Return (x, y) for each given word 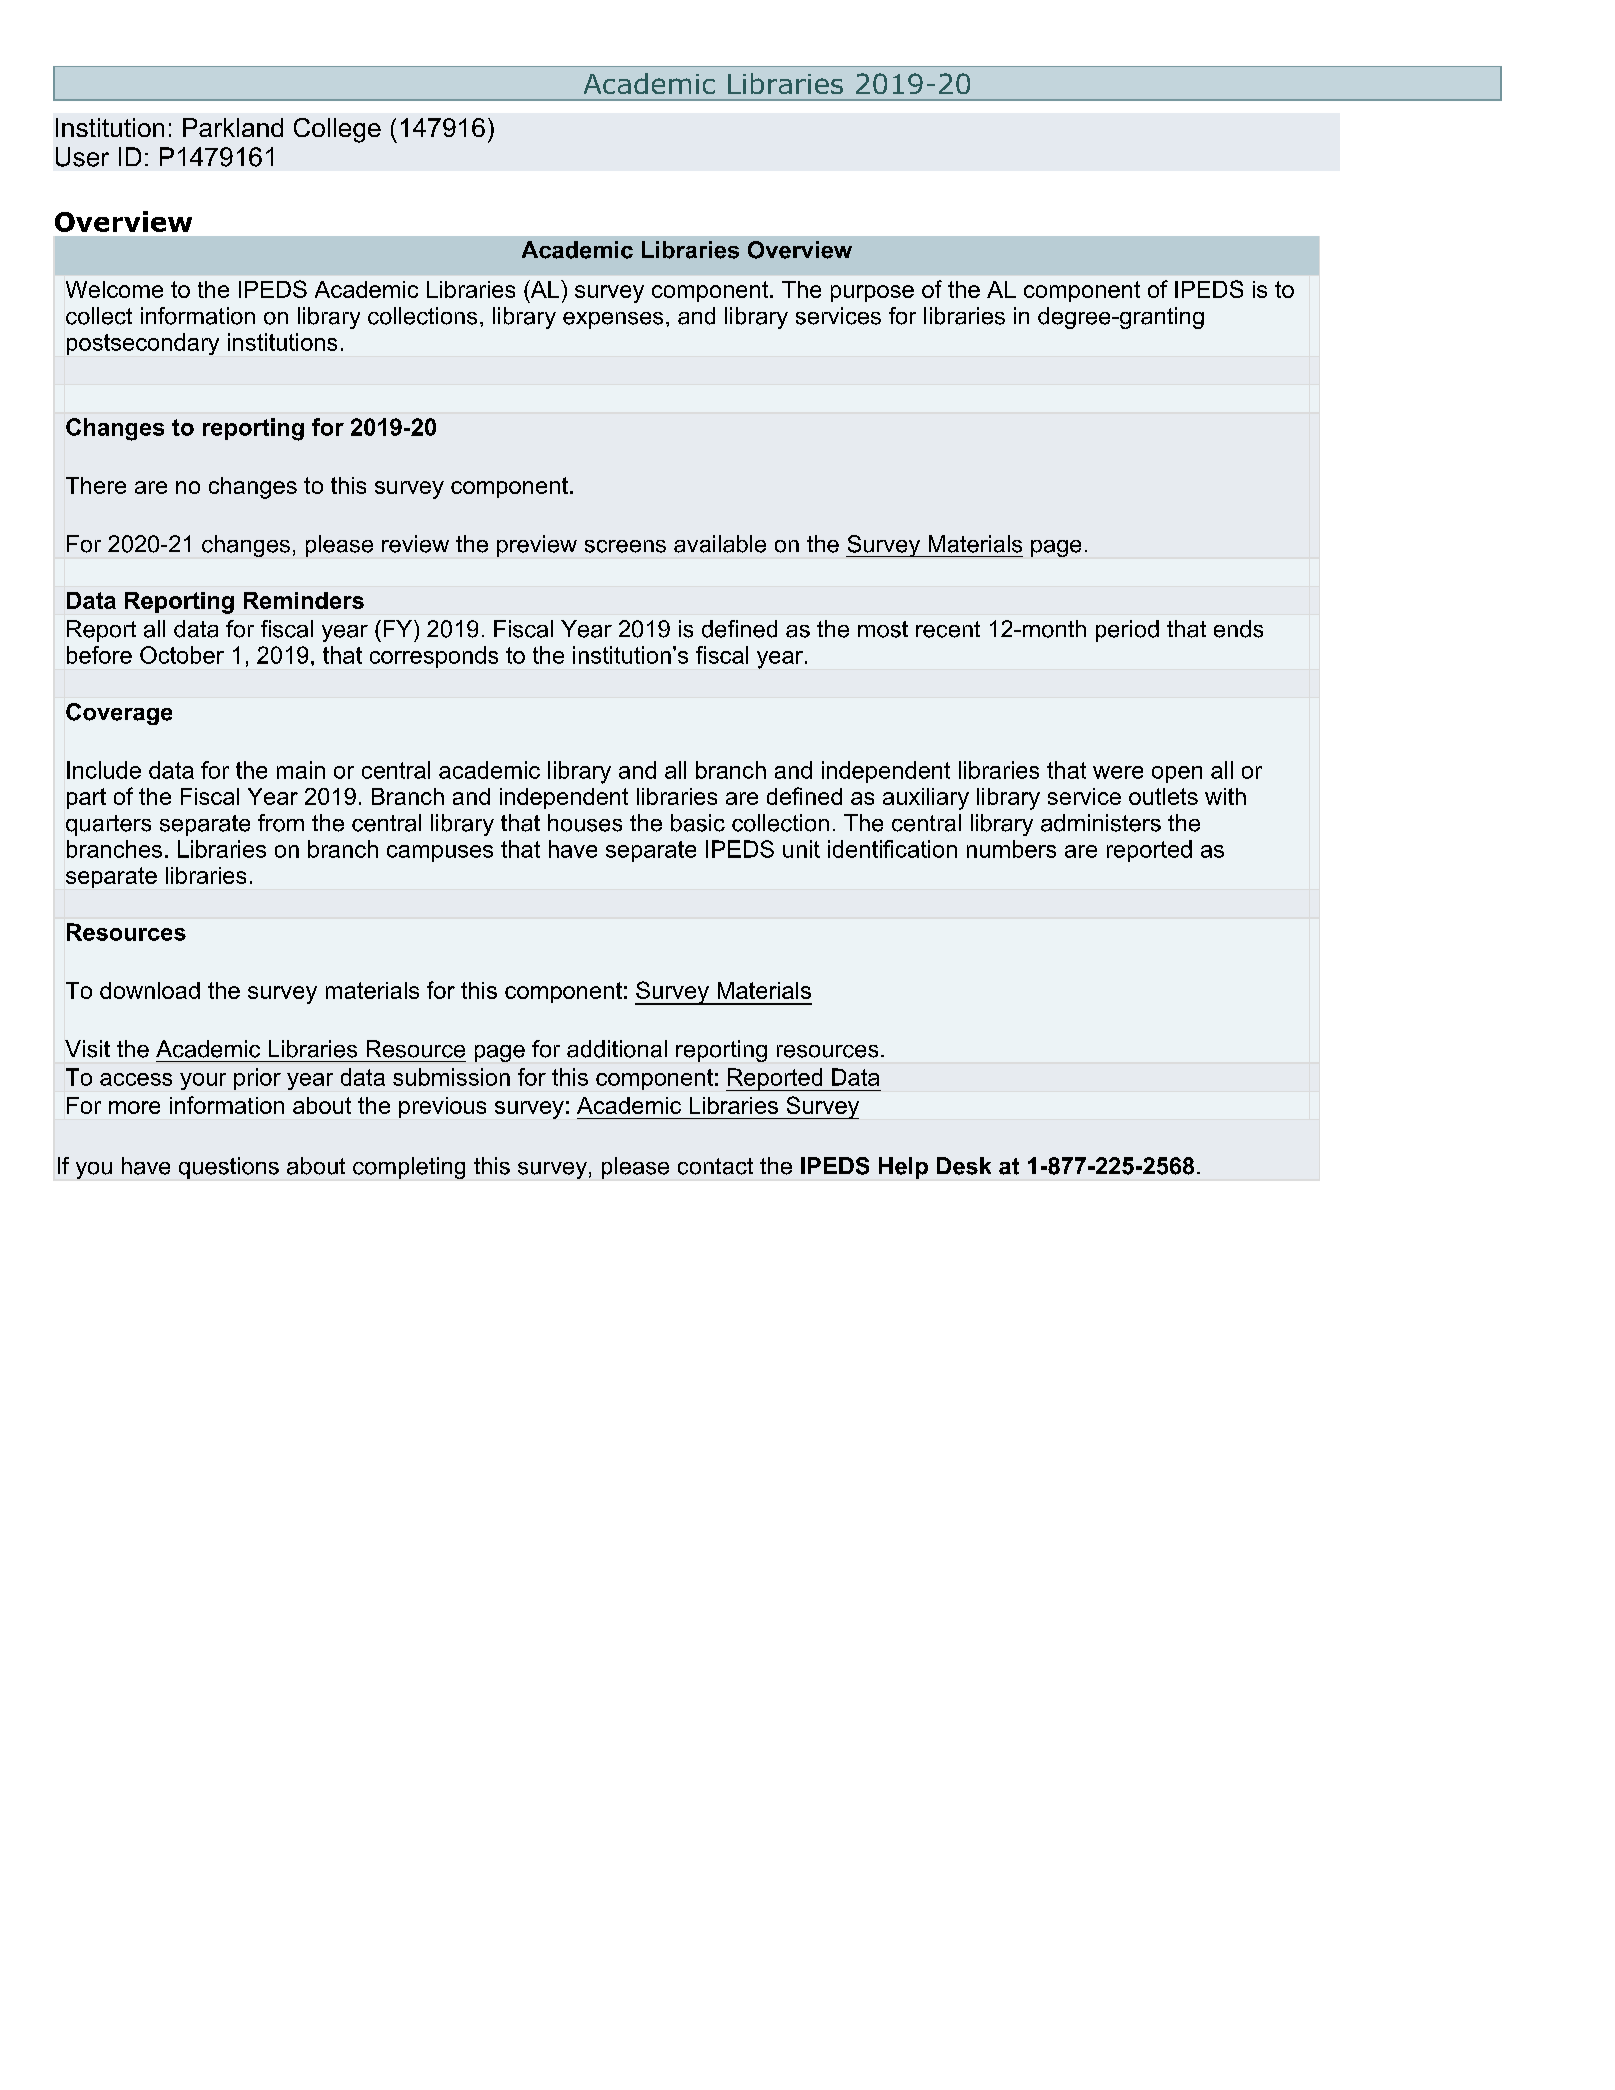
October (182, 655)
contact (715, 1166)
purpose (872, 293)
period (1127, 631)
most (883, 629)
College (337, 130)
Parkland (233, 127)
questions (229, 1168)
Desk (964, 1166)
